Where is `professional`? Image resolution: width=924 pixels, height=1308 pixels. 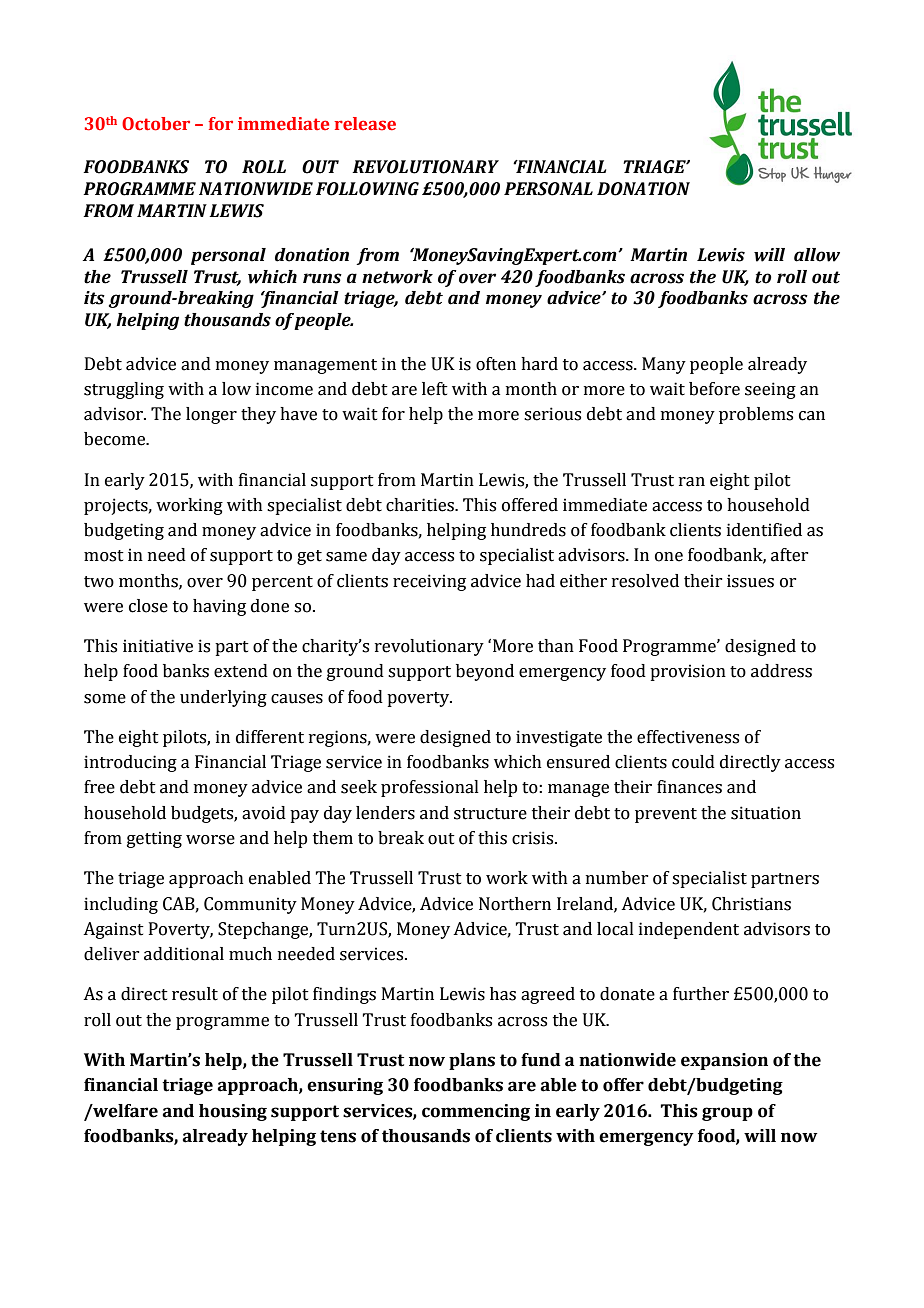
professional is located at coordinates (430, 788).
